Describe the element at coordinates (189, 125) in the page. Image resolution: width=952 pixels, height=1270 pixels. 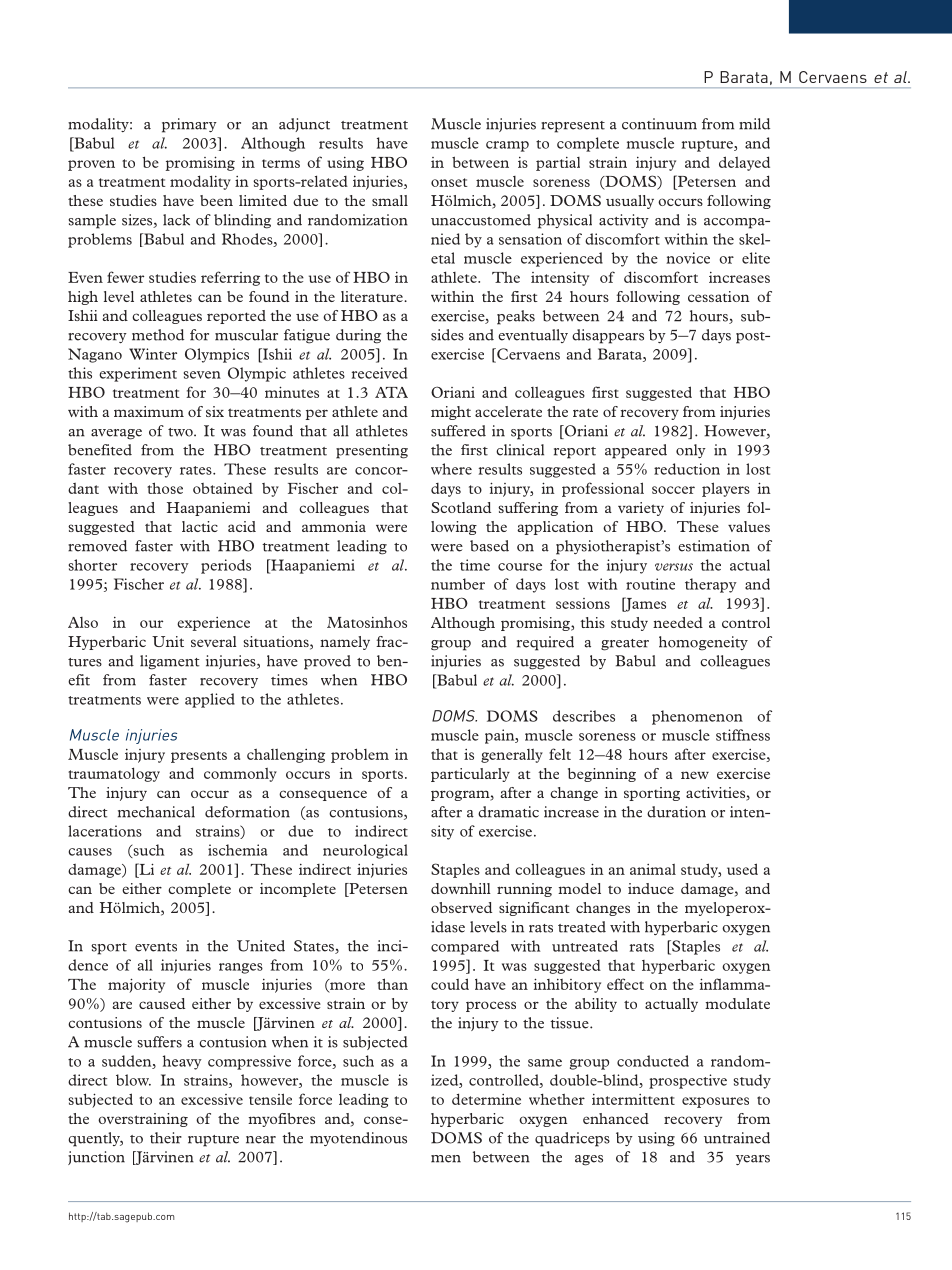
I see `primary` at that location.
